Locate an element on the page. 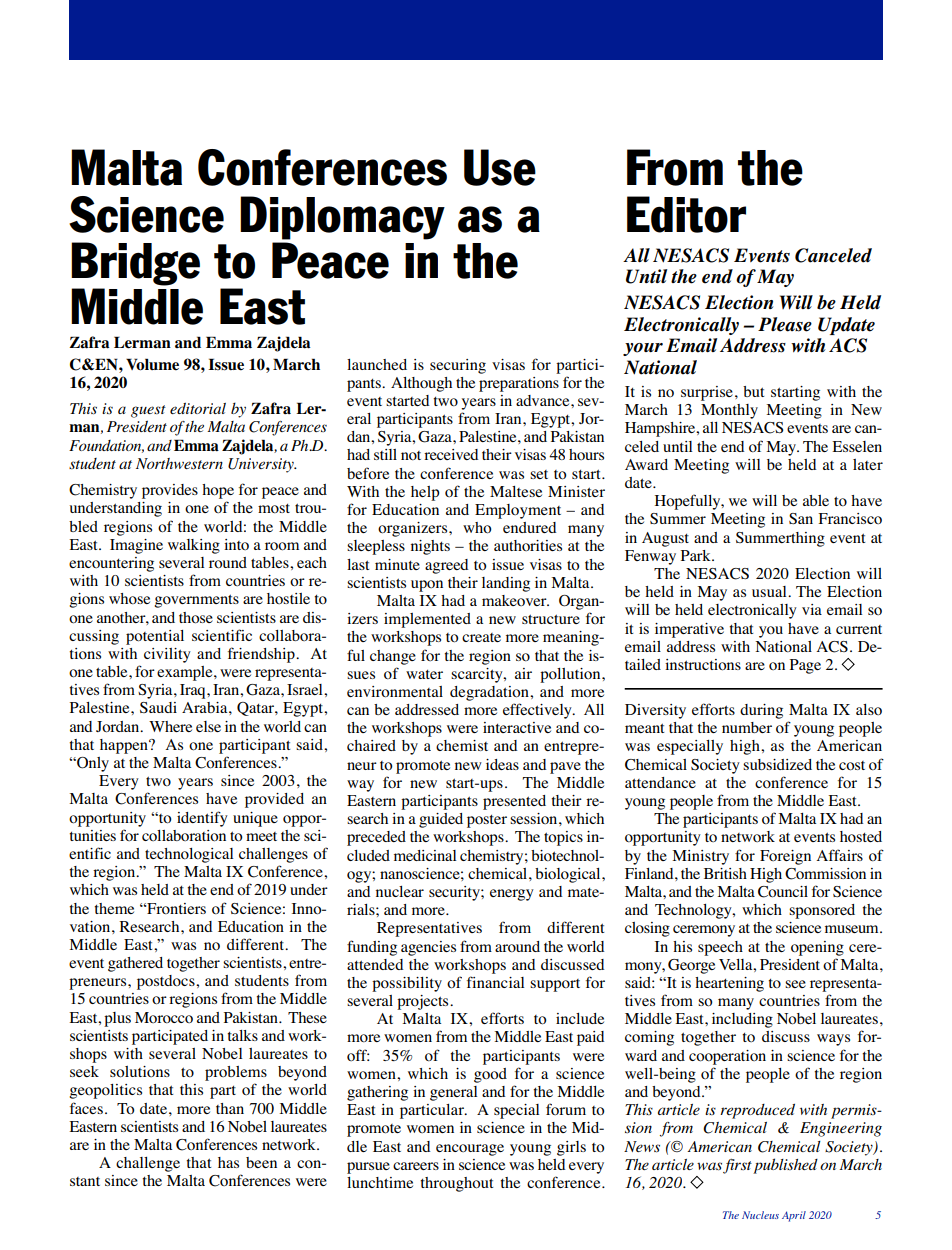  Where is located at coordinates (170, 726).
